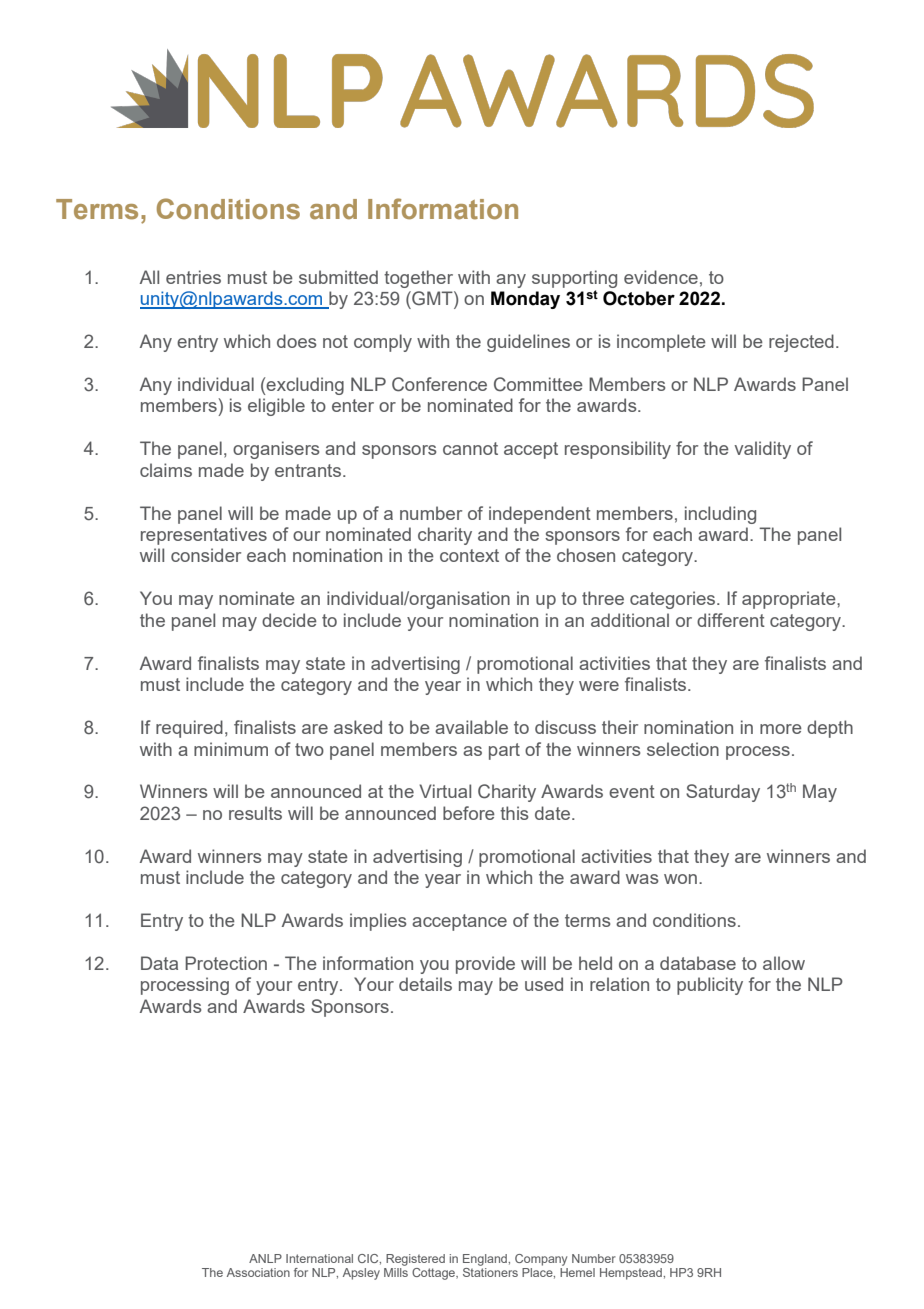  What do you see at coordinates (469, 555) in the screenshot?
I see `context` at bounding box center [469, 555].
